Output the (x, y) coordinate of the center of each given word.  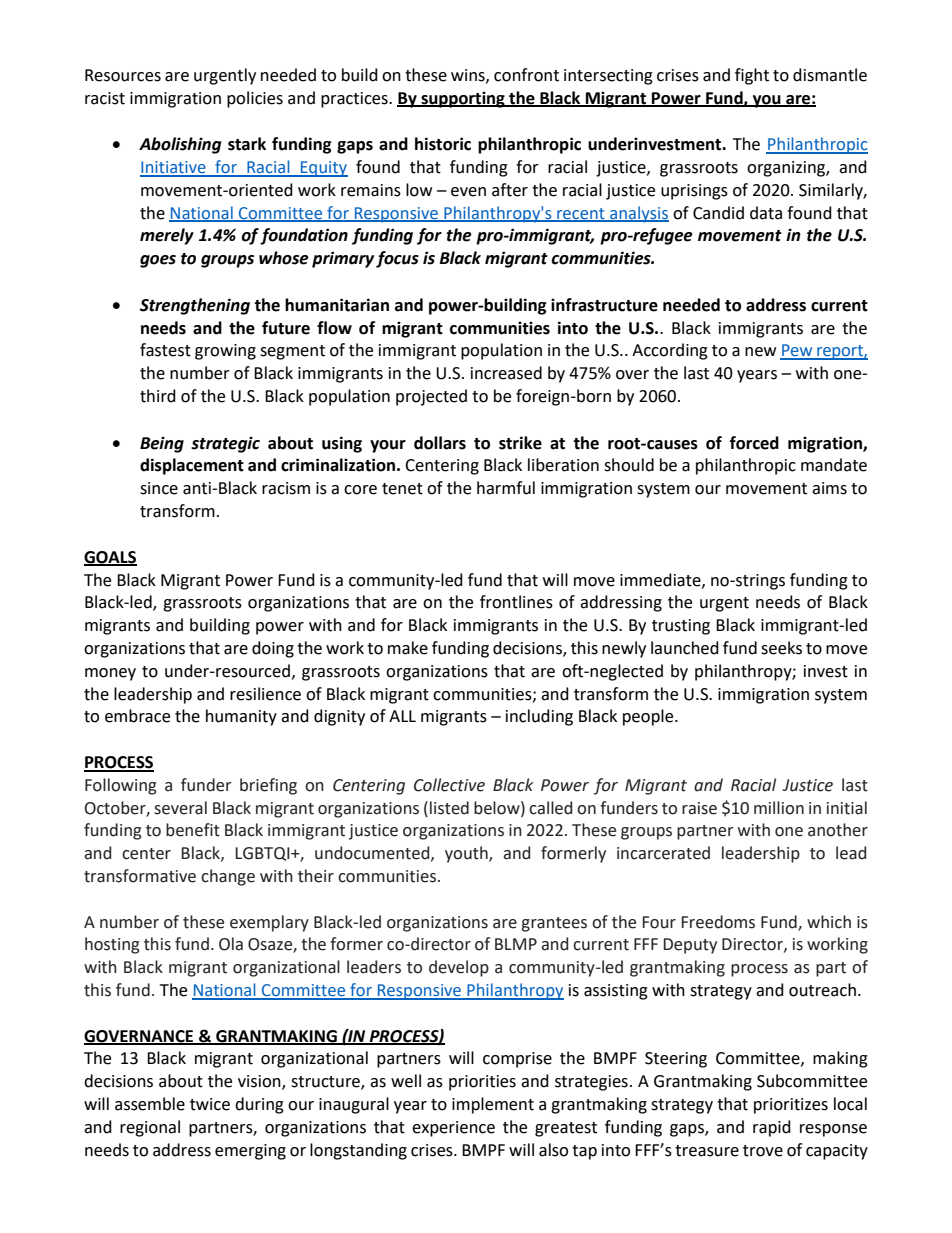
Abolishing (180, 145)
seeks (781, 648)
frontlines (516, 602)
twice (210, 1104)
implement (493, 1105)
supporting (463, 99)
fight (752, 76)
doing (273, 649)
